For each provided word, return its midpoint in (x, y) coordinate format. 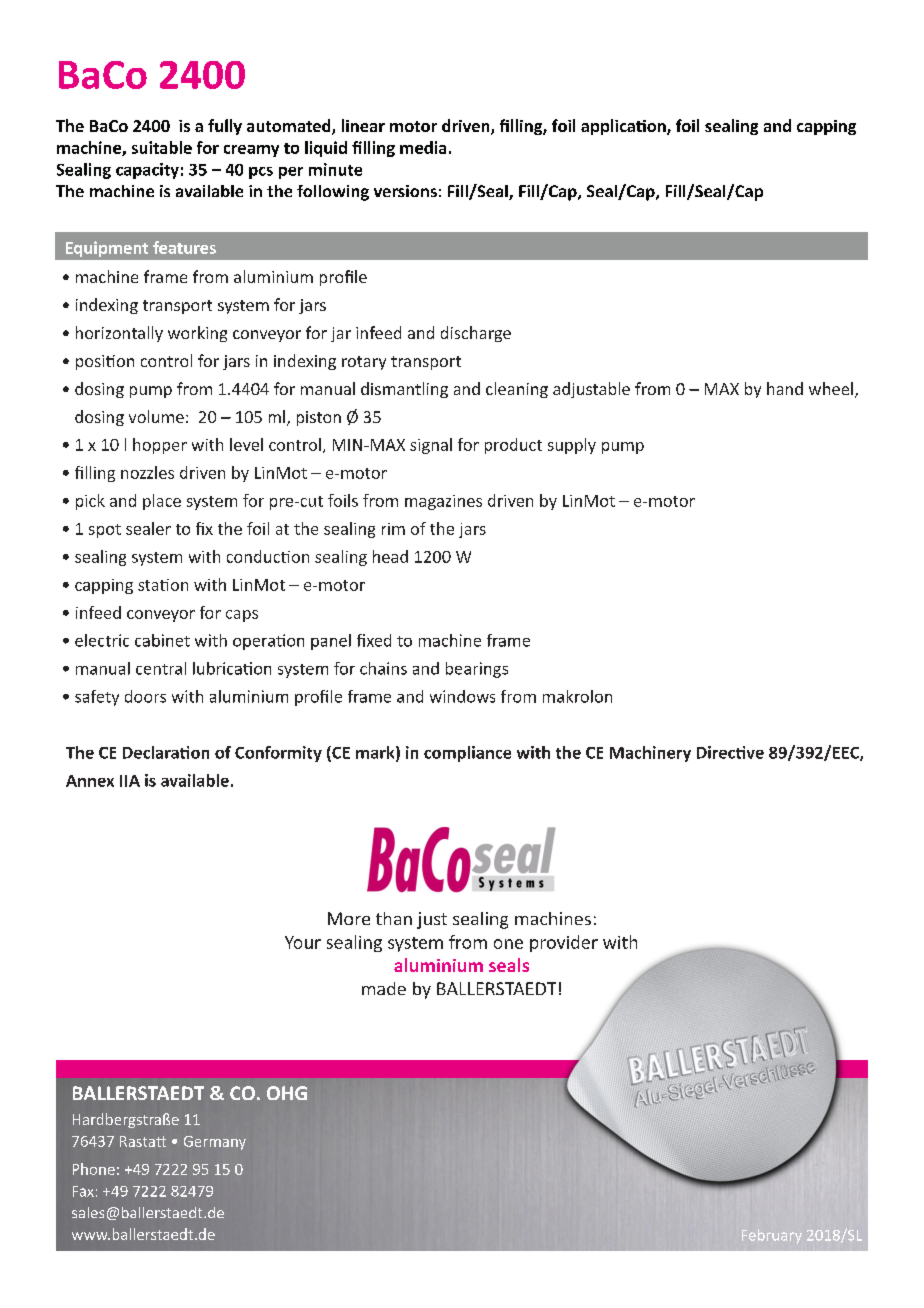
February (772, 1236)
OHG (287, 1093)
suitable (162, 147)
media (423, 147)
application (624, 127)
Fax (83, 1191)
